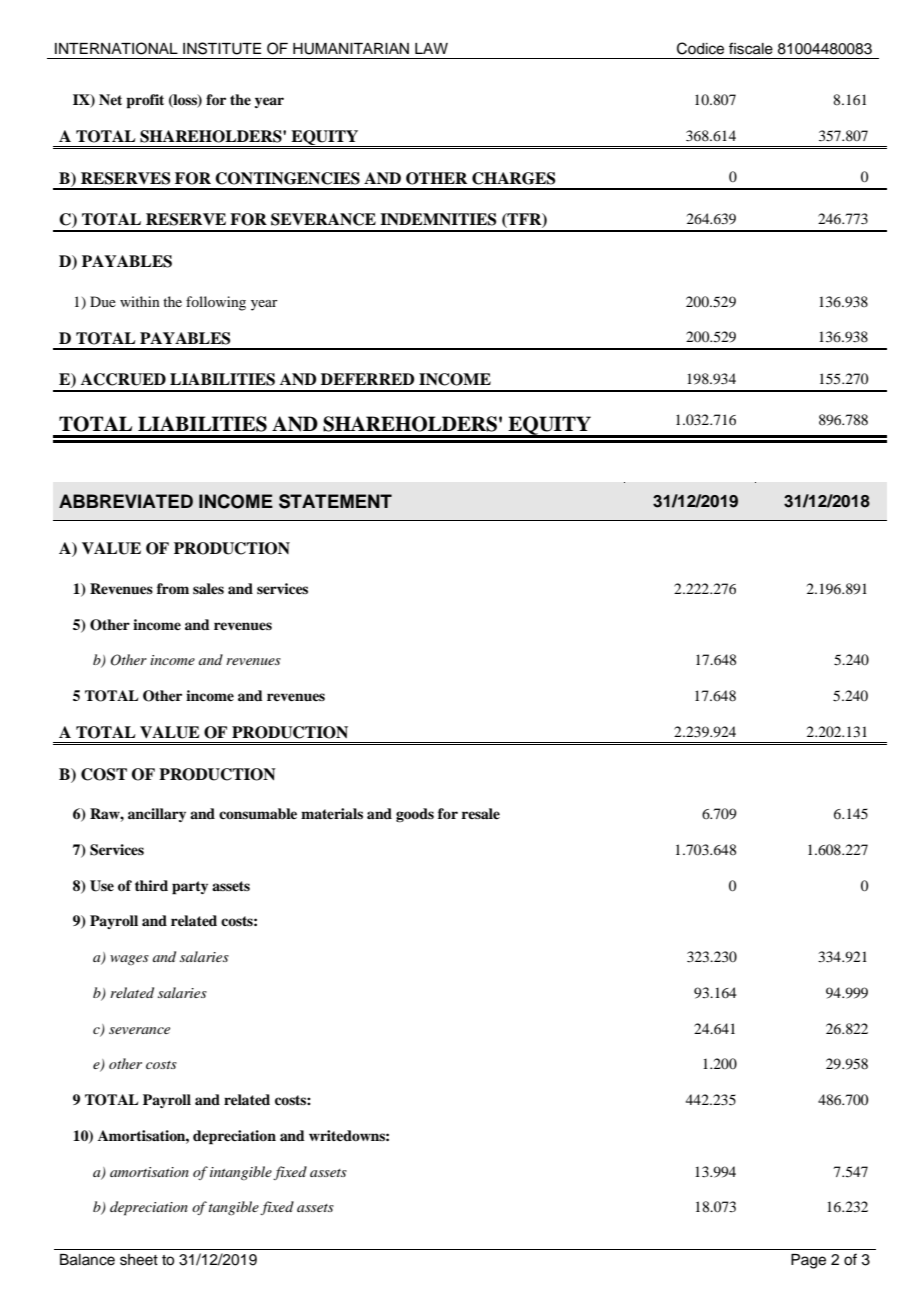 The width and height of the screenshot is (924, 1307). I want to click on STATEMENT, so click(335, 501).
